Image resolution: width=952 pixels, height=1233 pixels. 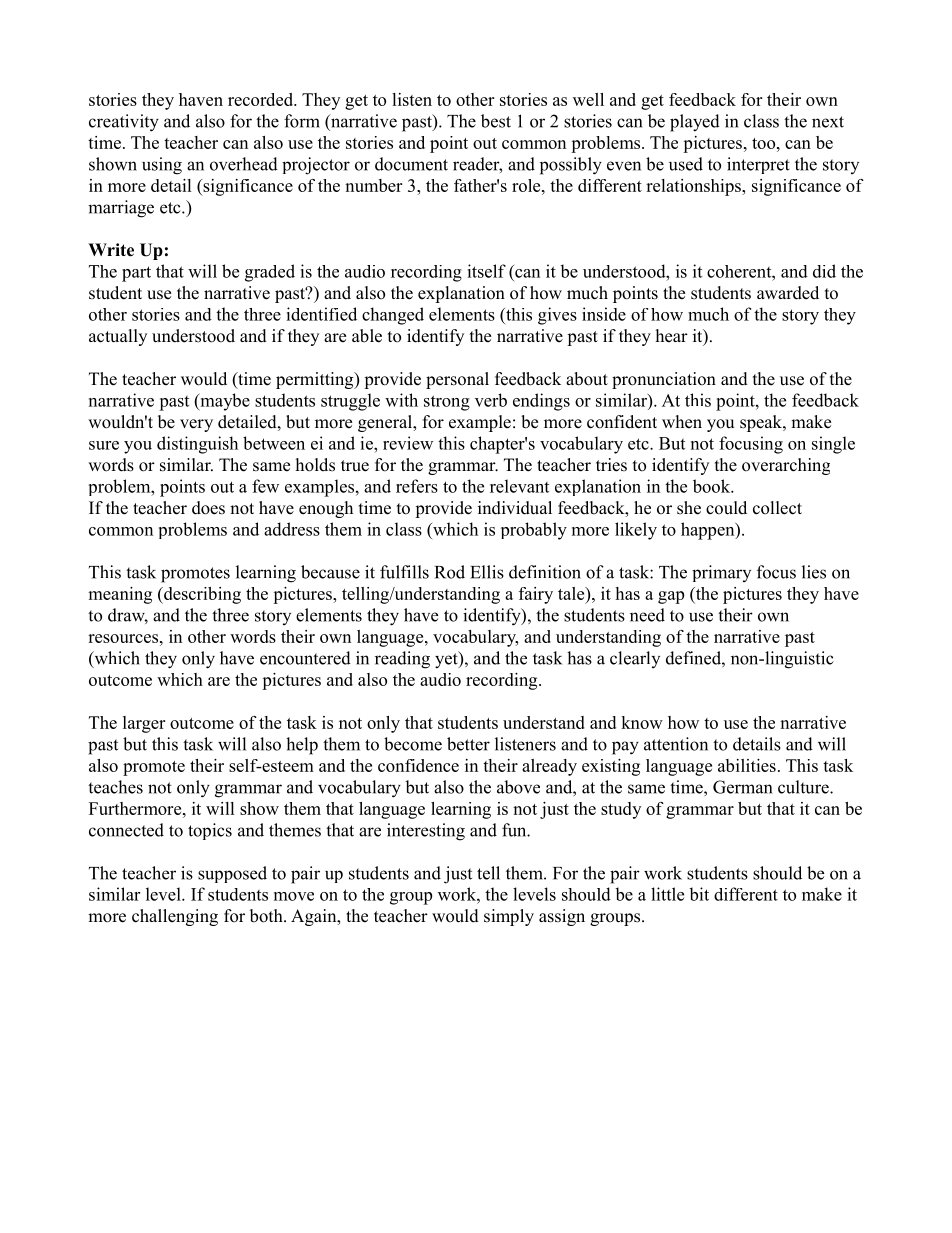 What do you see at coordinates (144, 724) in the image?
I see `larger` at bounding box center [144, 724].
